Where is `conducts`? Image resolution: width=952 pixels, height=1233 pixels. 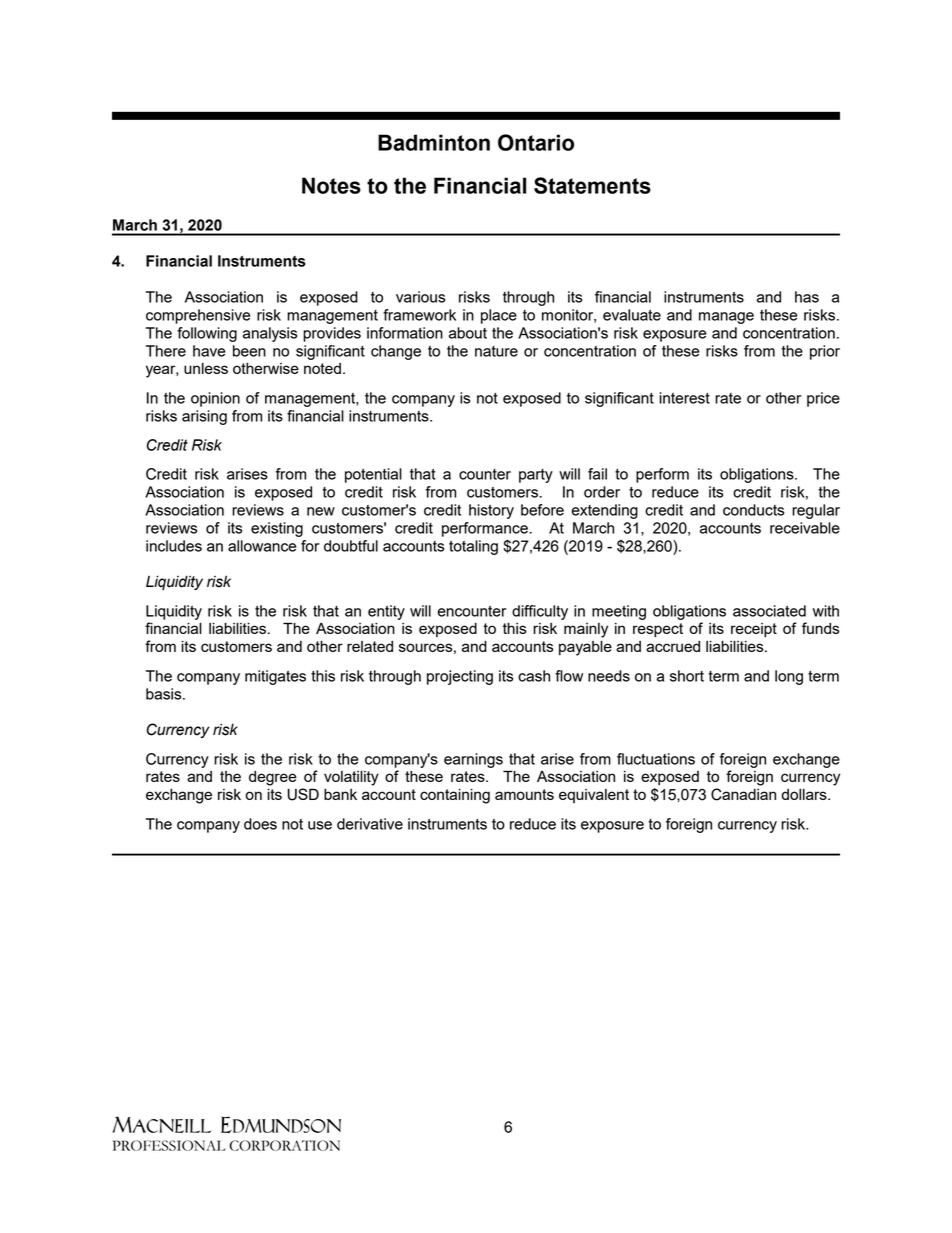 conducts is located at coordinates (753, 510).
